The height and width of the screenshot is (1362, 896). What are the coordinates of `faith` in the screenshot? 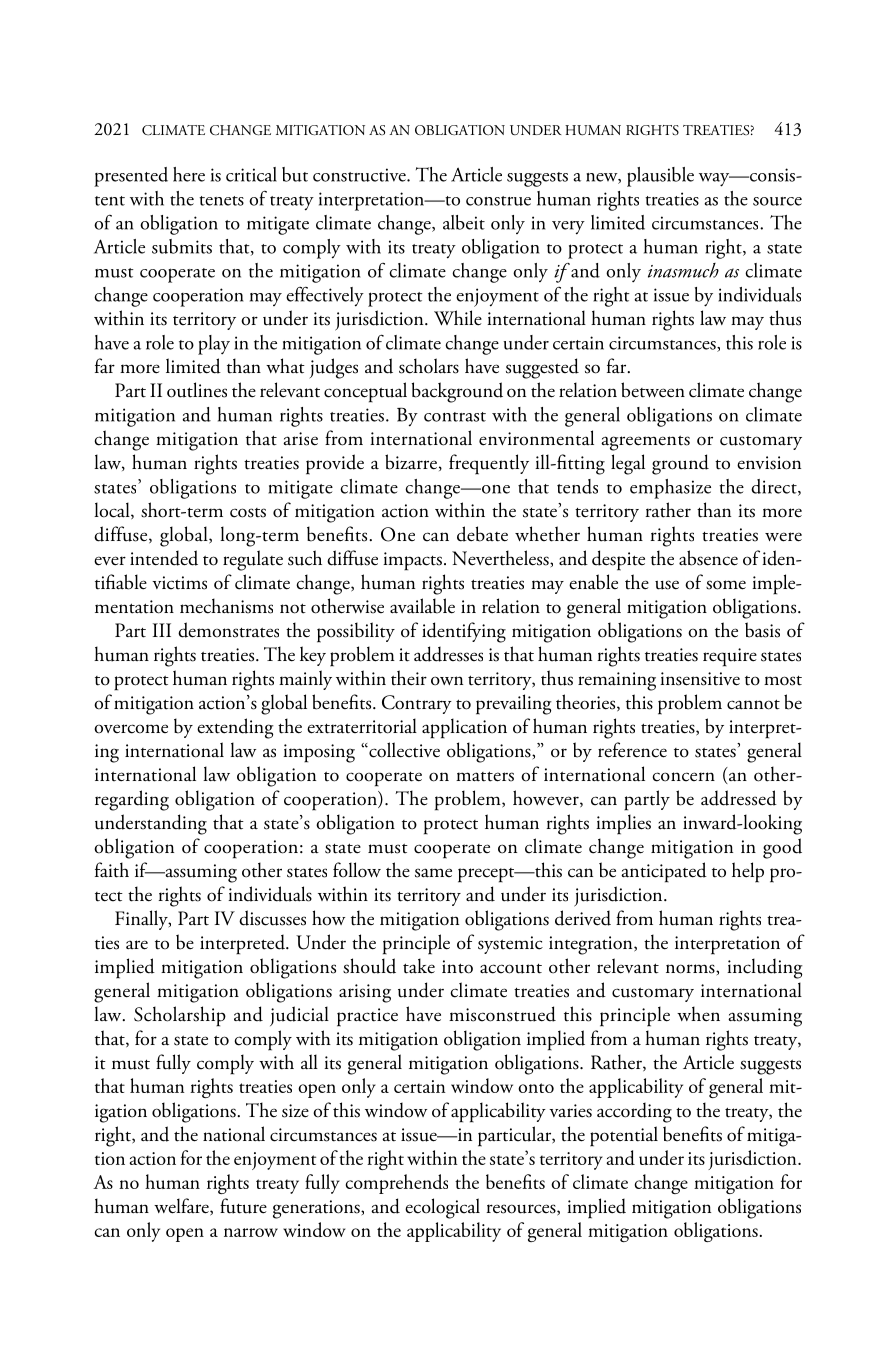 It's located at (112, 870).
